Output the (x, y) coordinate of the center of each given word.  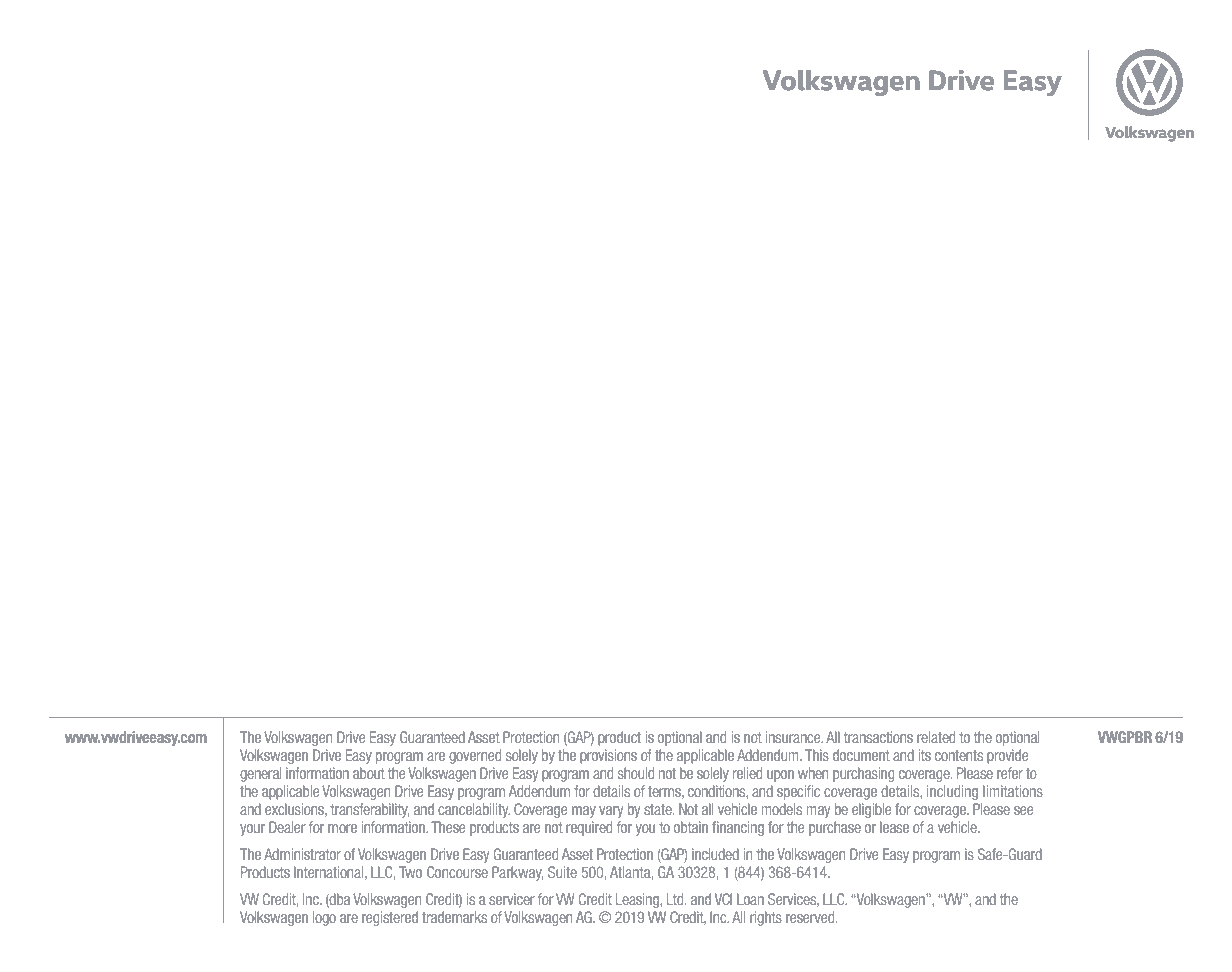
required (589, 828)
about (369, 773)
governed (475, 756)
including (952, 792)
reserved (811, 917)
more (342, 828)
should (636, 773)
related (936, 737)
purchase (835, 828)
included (715, 854)
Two (410, 872)
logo (324, 918)
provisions (608, 756)
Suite (562, 872)
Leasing (638, 900)
